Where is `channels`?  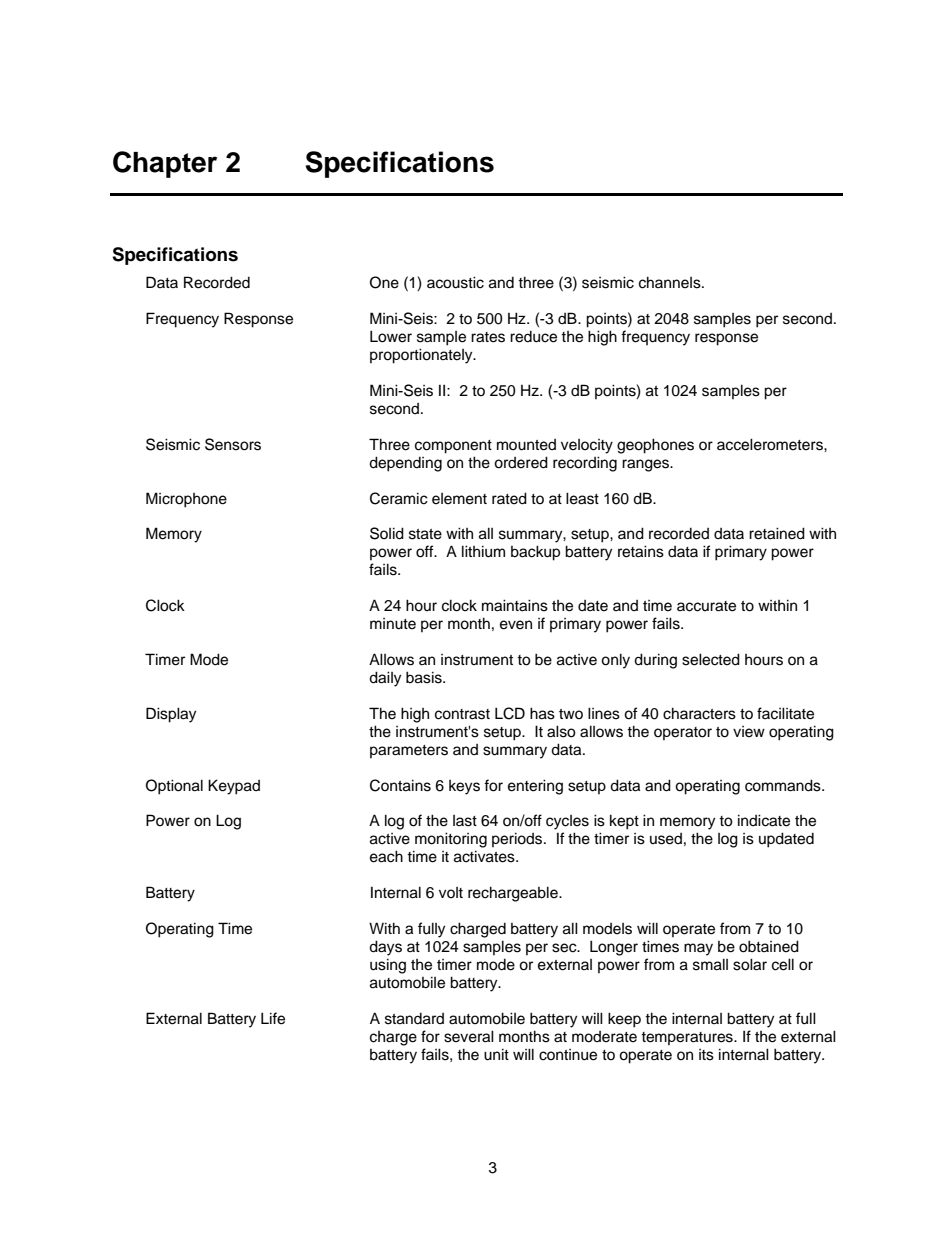
channels is located at coordinates (671, 282).
